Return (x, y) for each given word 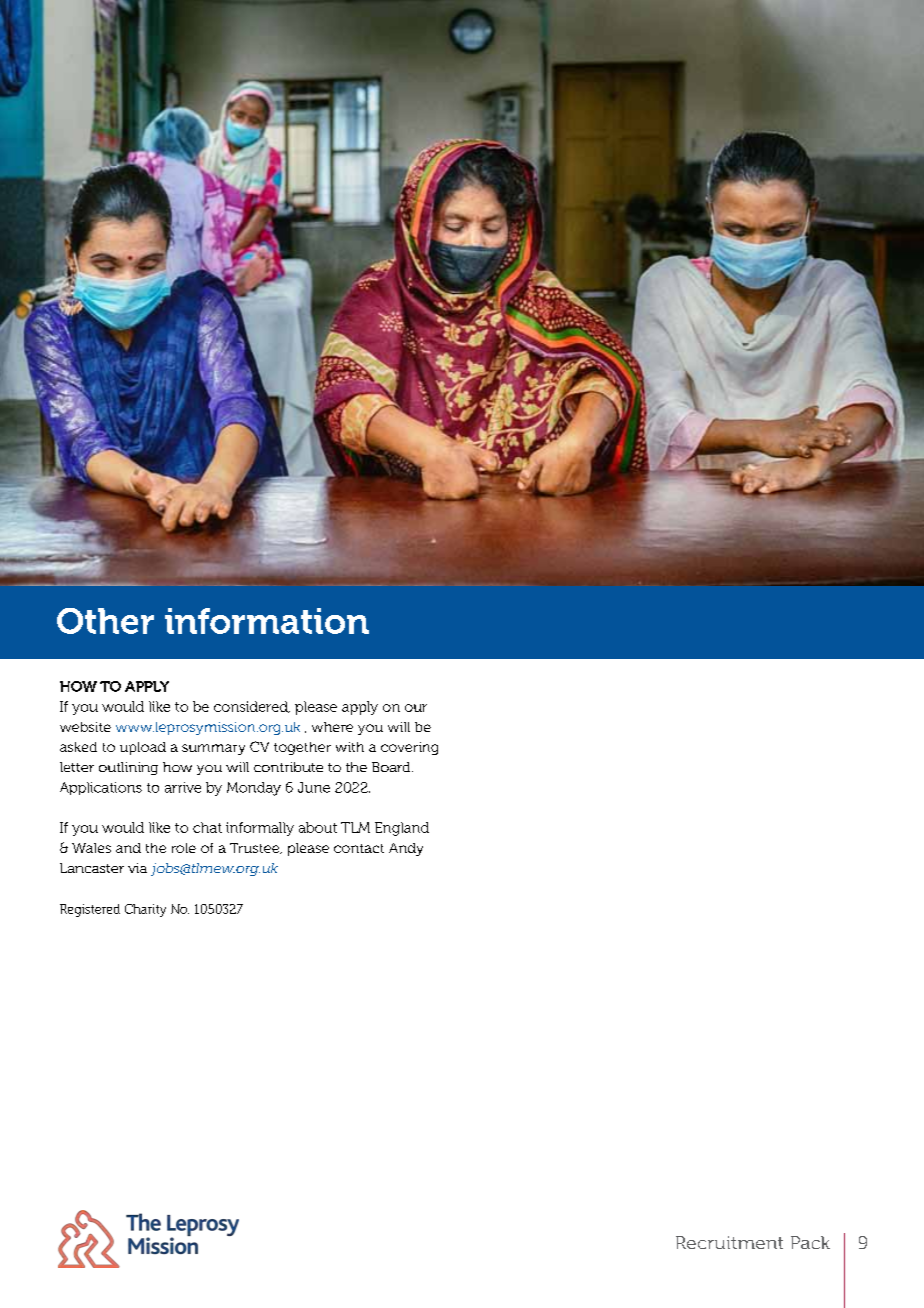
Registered (90, 910)
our (416, 708)
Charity (145, 910)
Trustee (255, 848)
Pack (810, 1242)
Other (105, 621)
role (184, 848)
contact (359, 848)
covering (409, 748)
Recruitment (729, 1242)
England (402, 829)
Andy (406, 849)
